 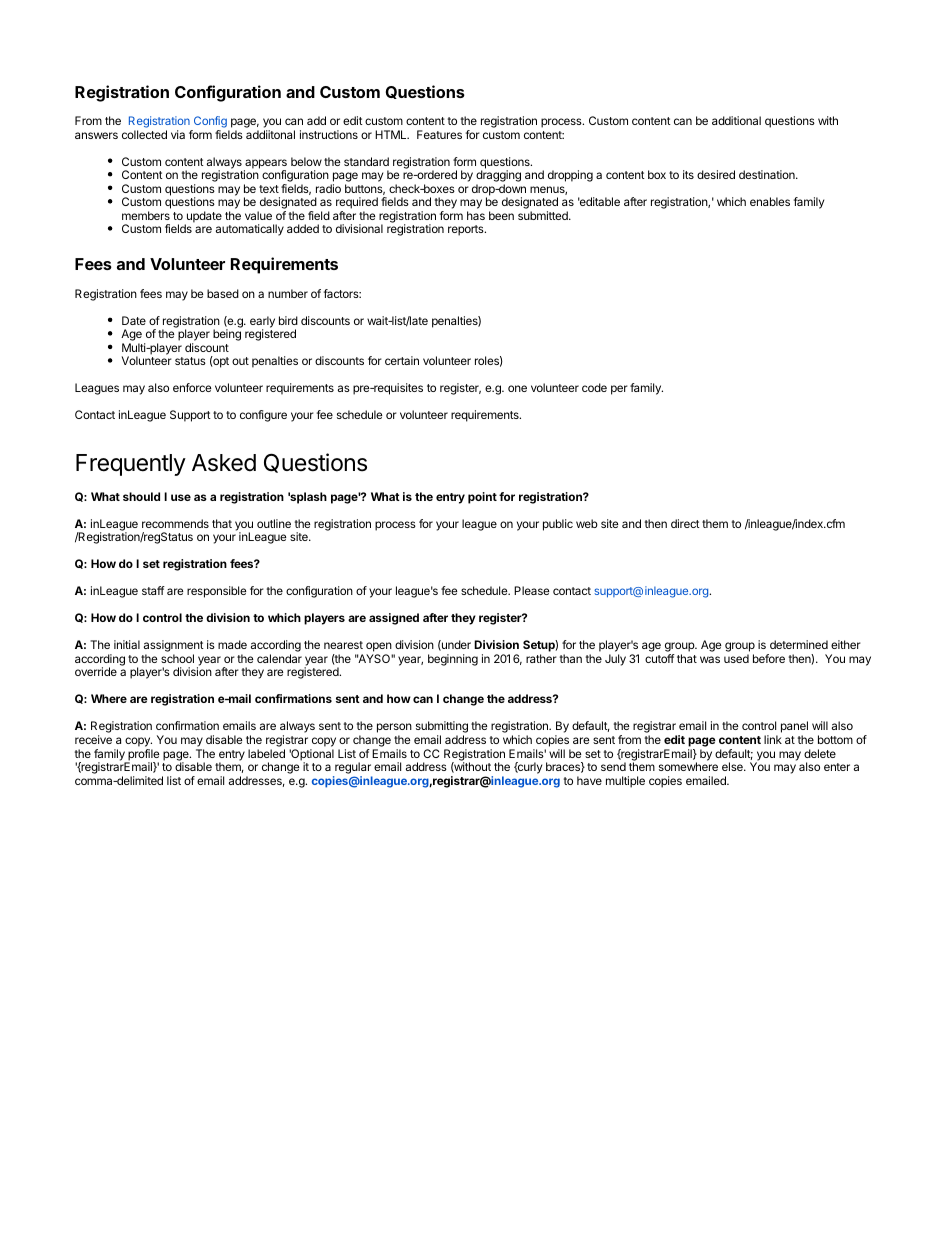 What do you see at coordinates (799, 644) in the image?
I see `determined` at bounding box center [799, 644].
